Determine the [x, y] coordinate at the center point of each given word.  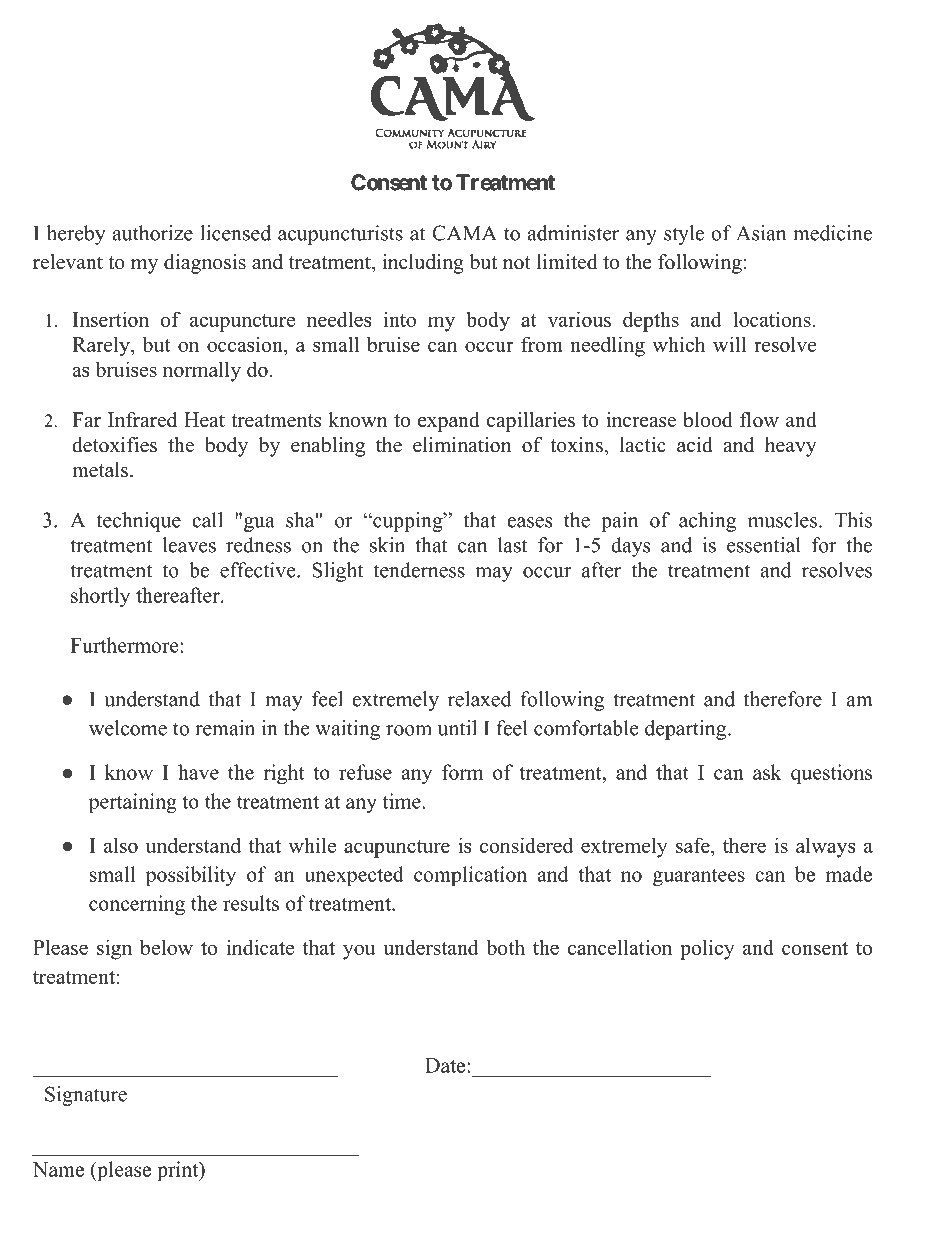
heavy [791, 447]
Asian [761, 233]
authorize [153, 233]
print [179, 1171]
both [506, 947]
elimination [462, 445]
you [359, 952]
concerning [137, 905]
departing [687, 730]
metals [100, 470]
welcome [128, 728]
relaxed [479, 699]
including [423, 264]
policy [707, 949]
